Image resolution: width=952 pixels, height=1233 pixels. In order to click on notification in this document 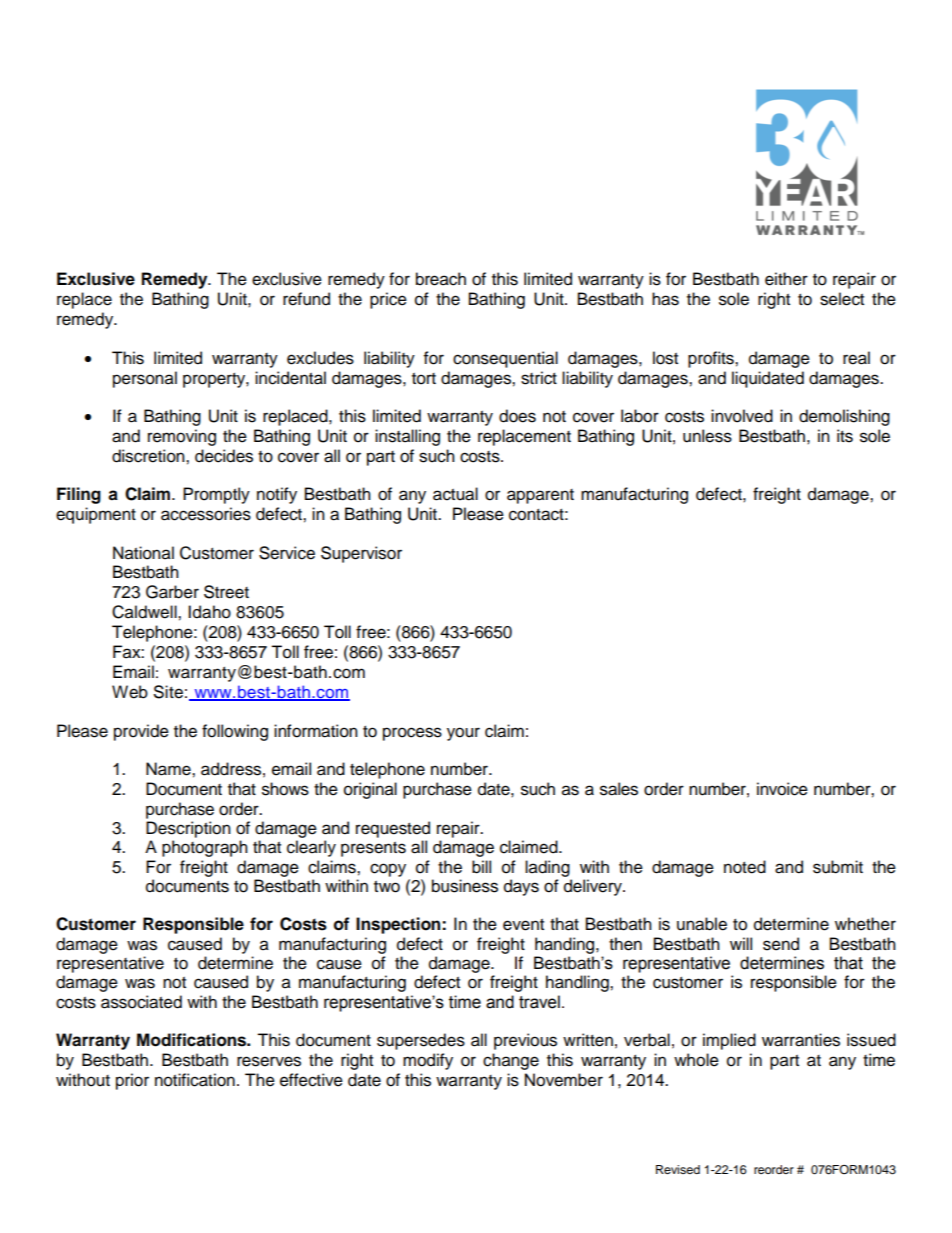, I will do `click(195, 1080)`.
